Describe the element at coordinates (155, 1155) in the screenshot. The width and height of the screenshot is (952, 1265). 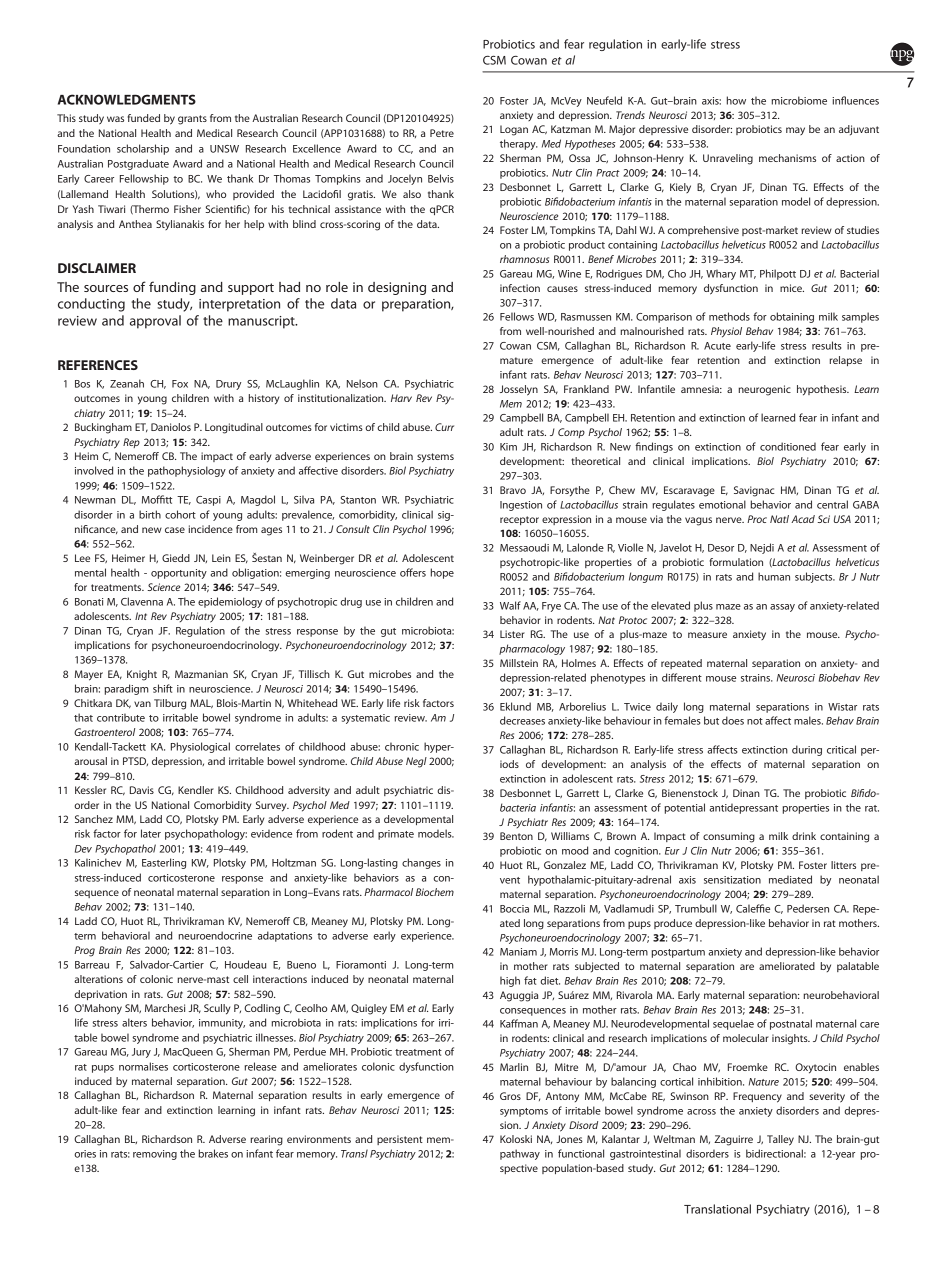
I see `removing` at that location.
